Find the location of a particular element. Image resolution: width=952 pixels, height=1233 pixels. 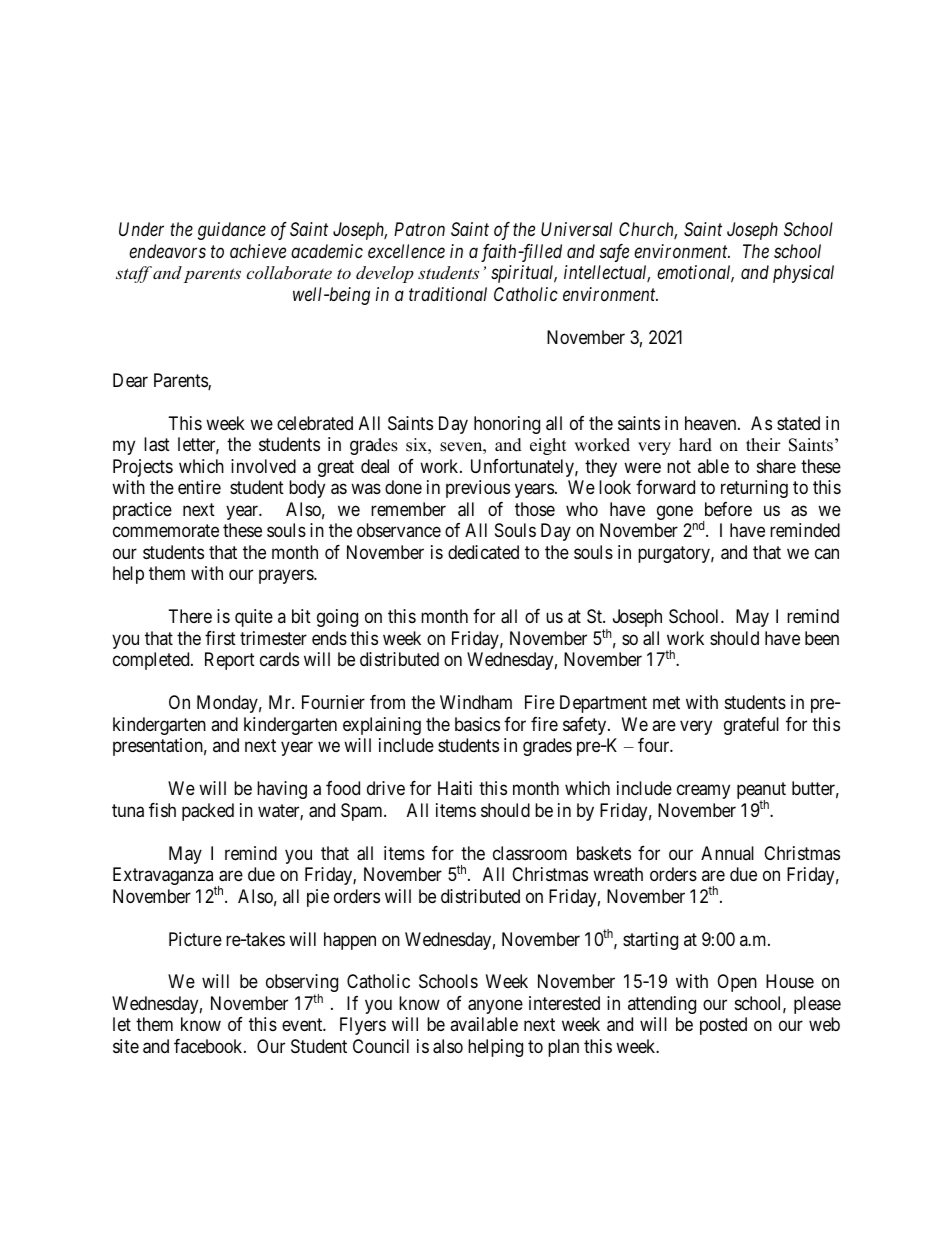

previous is located at coordinates (478, 489).
